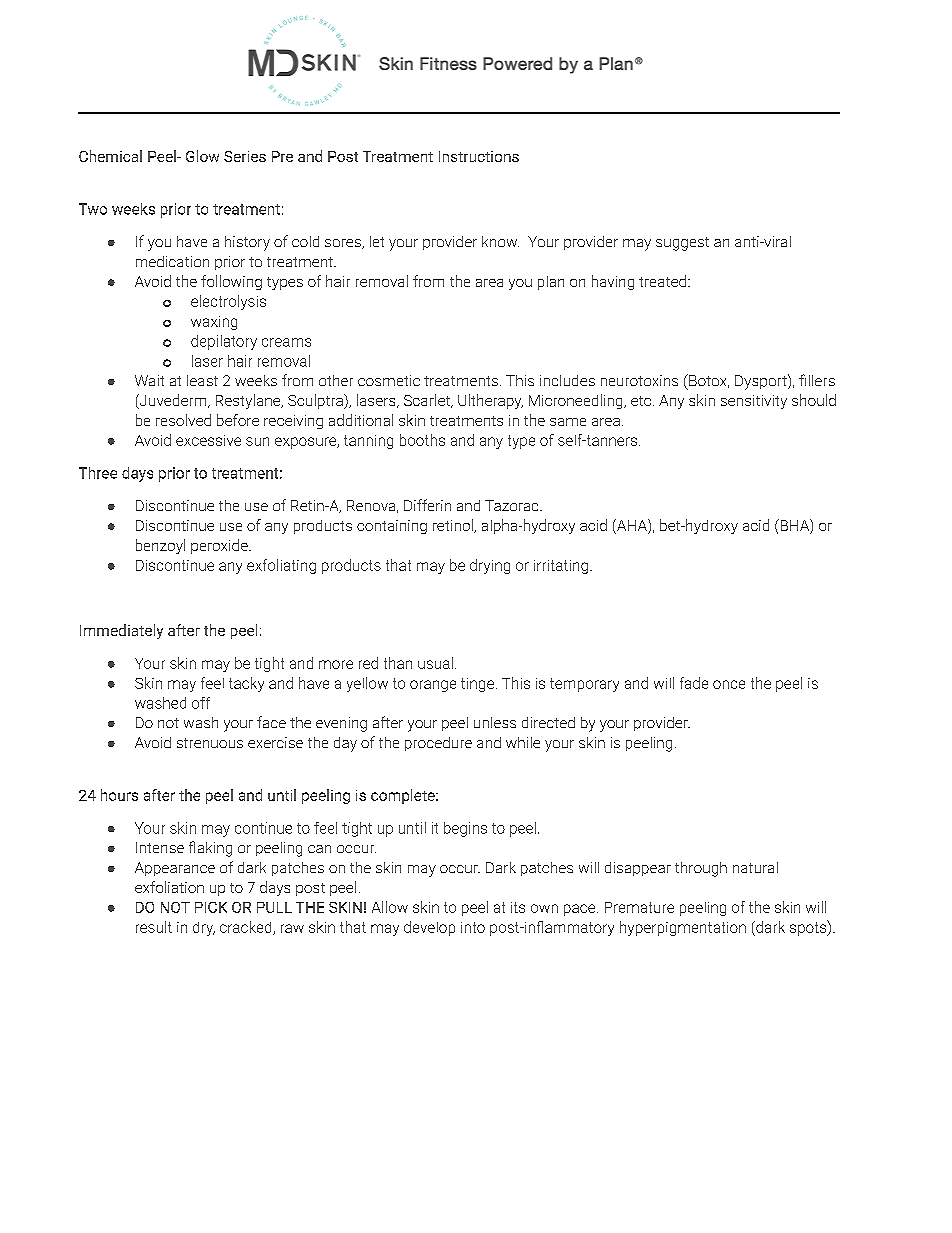 The width and height of the page is (952, 1233). What do you see at coordinates (422, 440) in the page?
I see `booths` at bounding box center [422, 440].
